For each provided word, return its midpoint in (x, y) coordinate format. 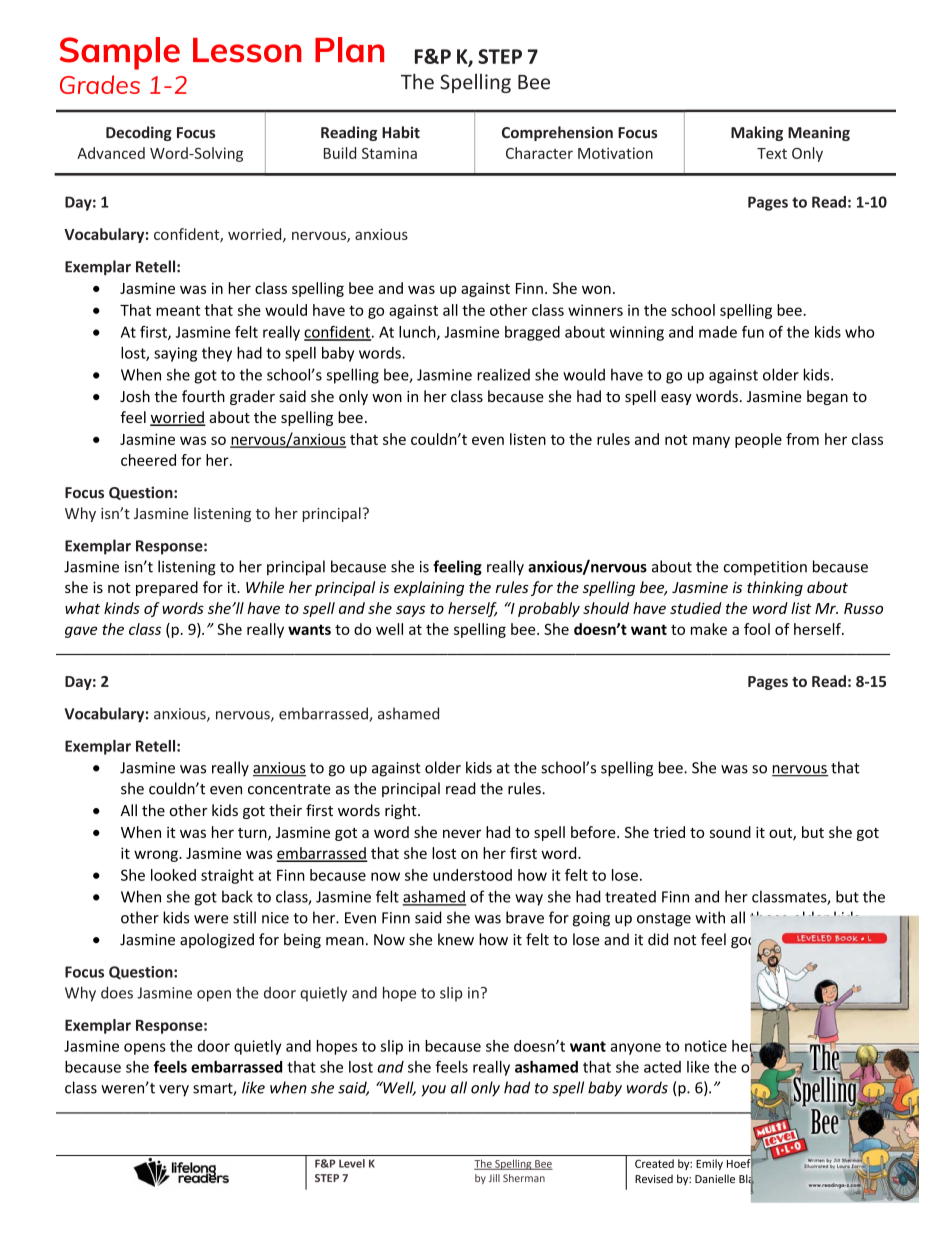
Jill (494, 1178)
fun (753, 332)
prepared (167, 588)
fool (757, 629)
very (174, 1091)
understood (472, 875)
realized (503, 374)
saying (175, 354)
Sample (120, 53)
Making (757, 133)
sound (730, 832)
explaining (429, 588)
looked (173, 875)
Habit (401, 132)
